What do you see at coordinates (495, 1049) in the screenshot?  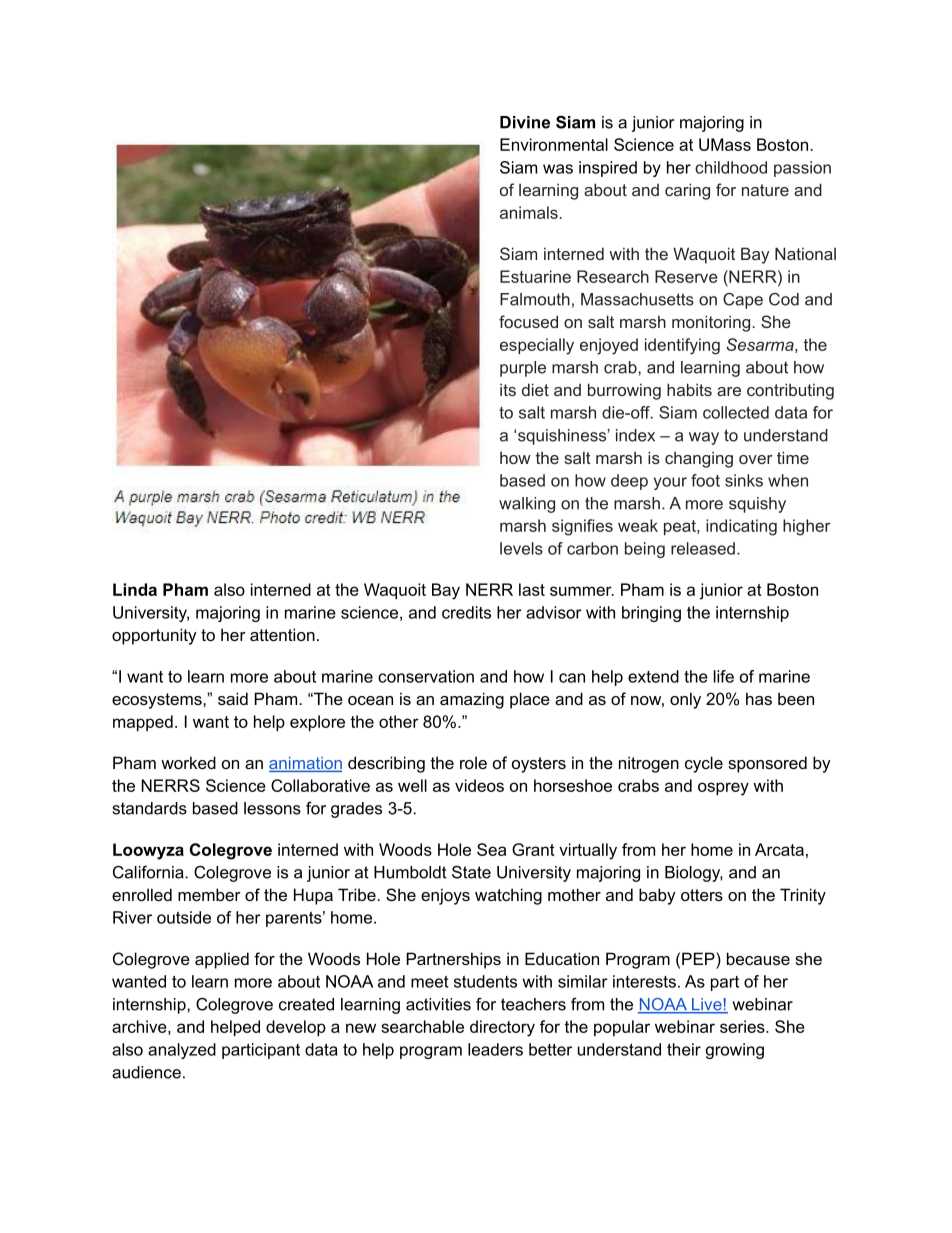 I see `leaders` at bounding box center [495, 1049].
